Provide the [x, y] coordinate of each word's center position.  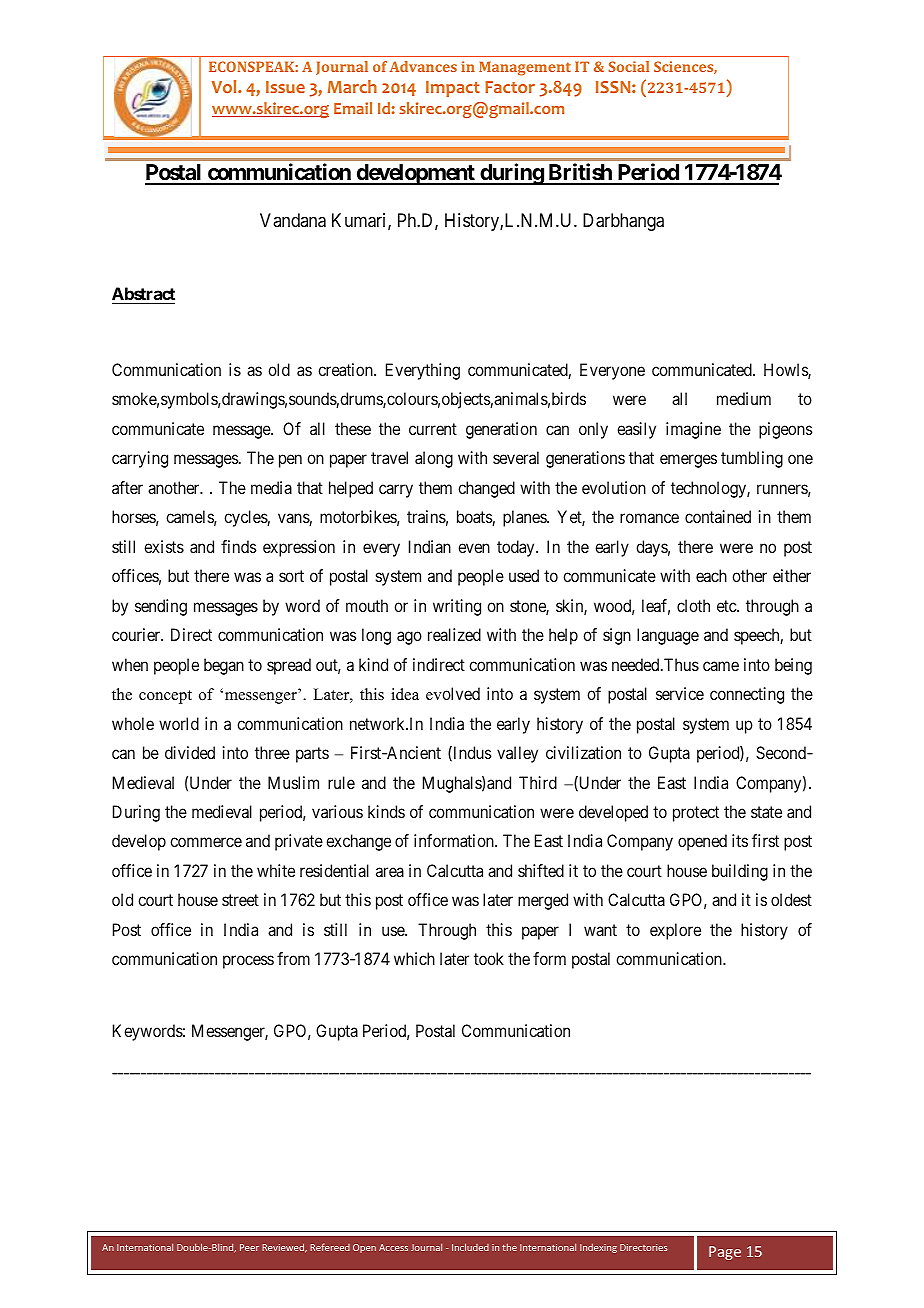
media [271, 487]
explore [675, 931]
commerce [206, 842]
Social [628, 66]
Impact [453, 89]
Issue [285, 87]
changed [486, 489]
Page [725, 1253]
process [248, 962]
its [740, 840]
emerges [688, 461]
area [390, 872]
